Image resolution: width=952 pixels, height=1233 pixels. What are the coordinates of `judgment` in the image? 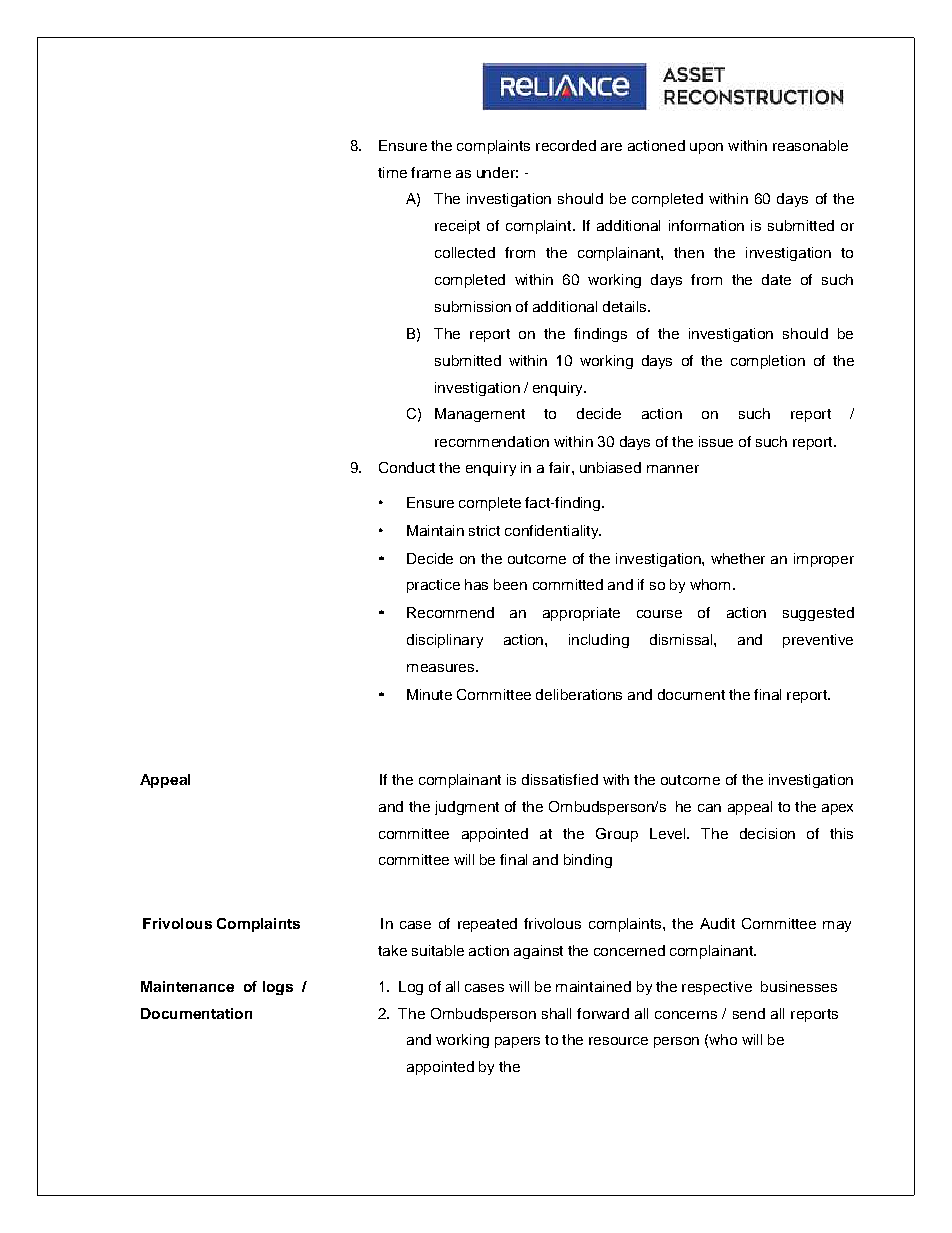 It's located at (467, 808).
